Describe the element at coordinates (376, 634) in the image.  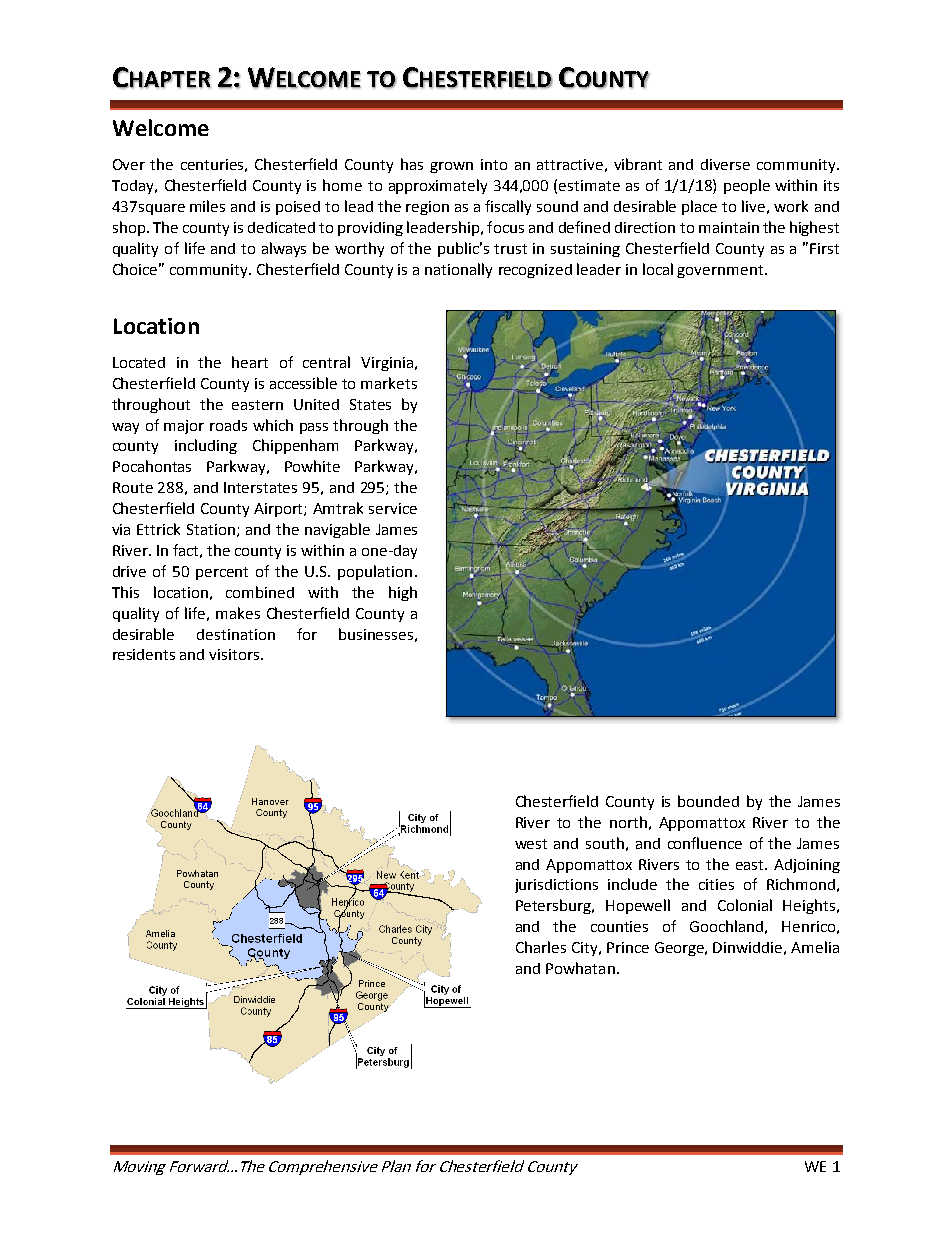
I see `businesses` at that location.
